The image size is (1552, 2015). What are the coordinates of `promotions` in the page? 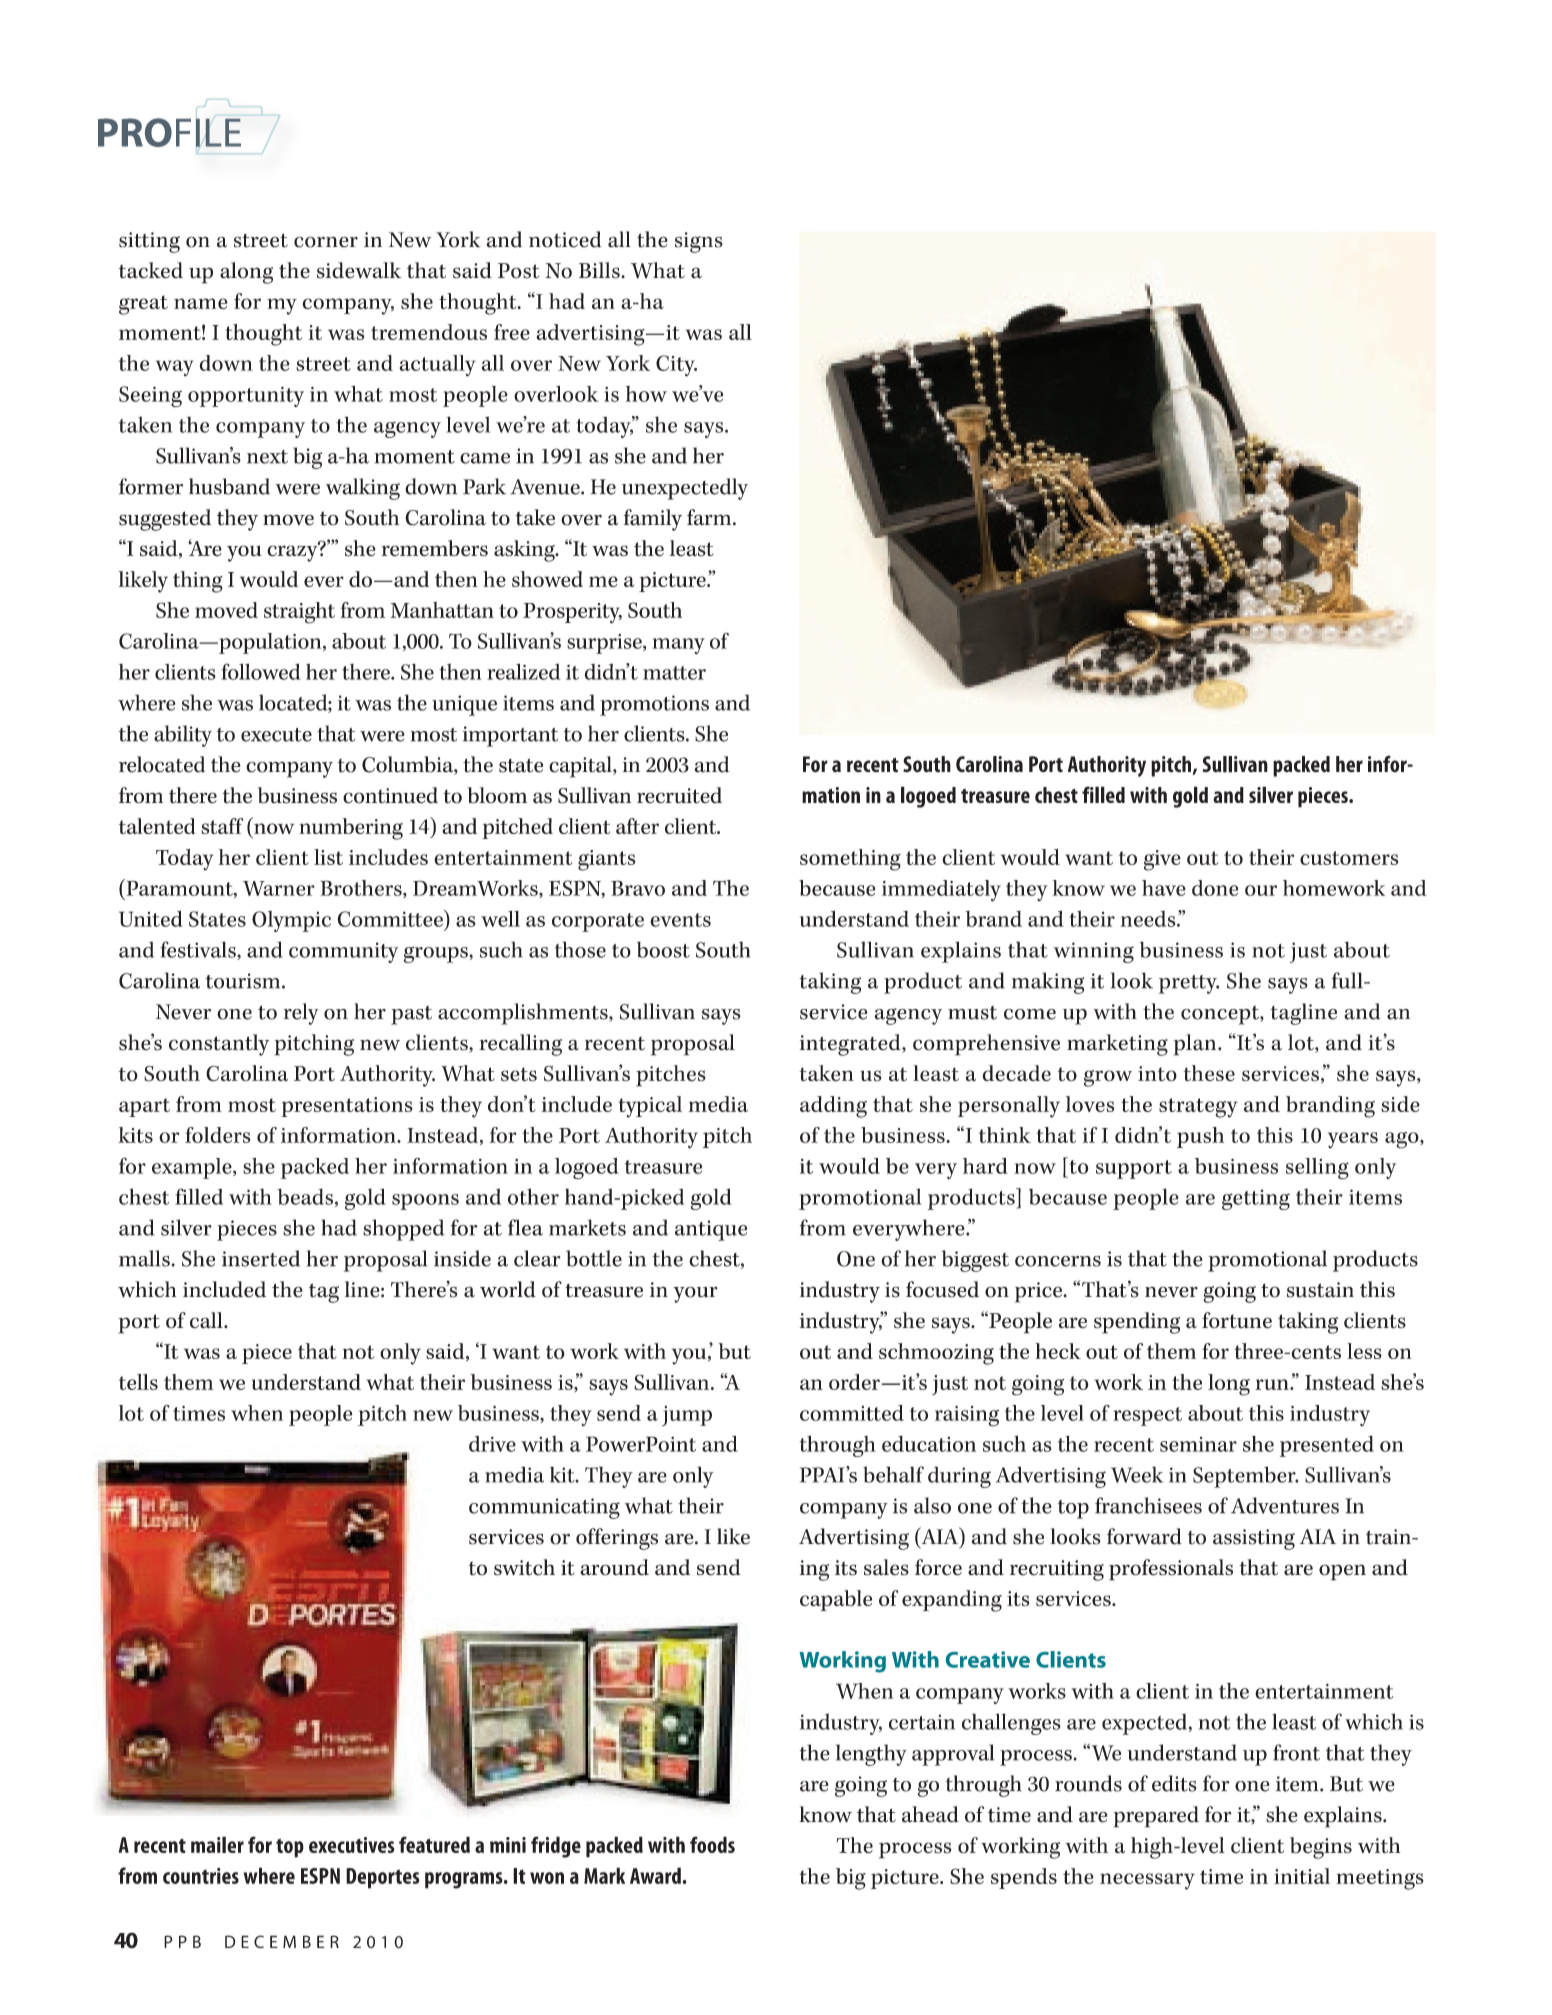 It's located at (654, 705).
